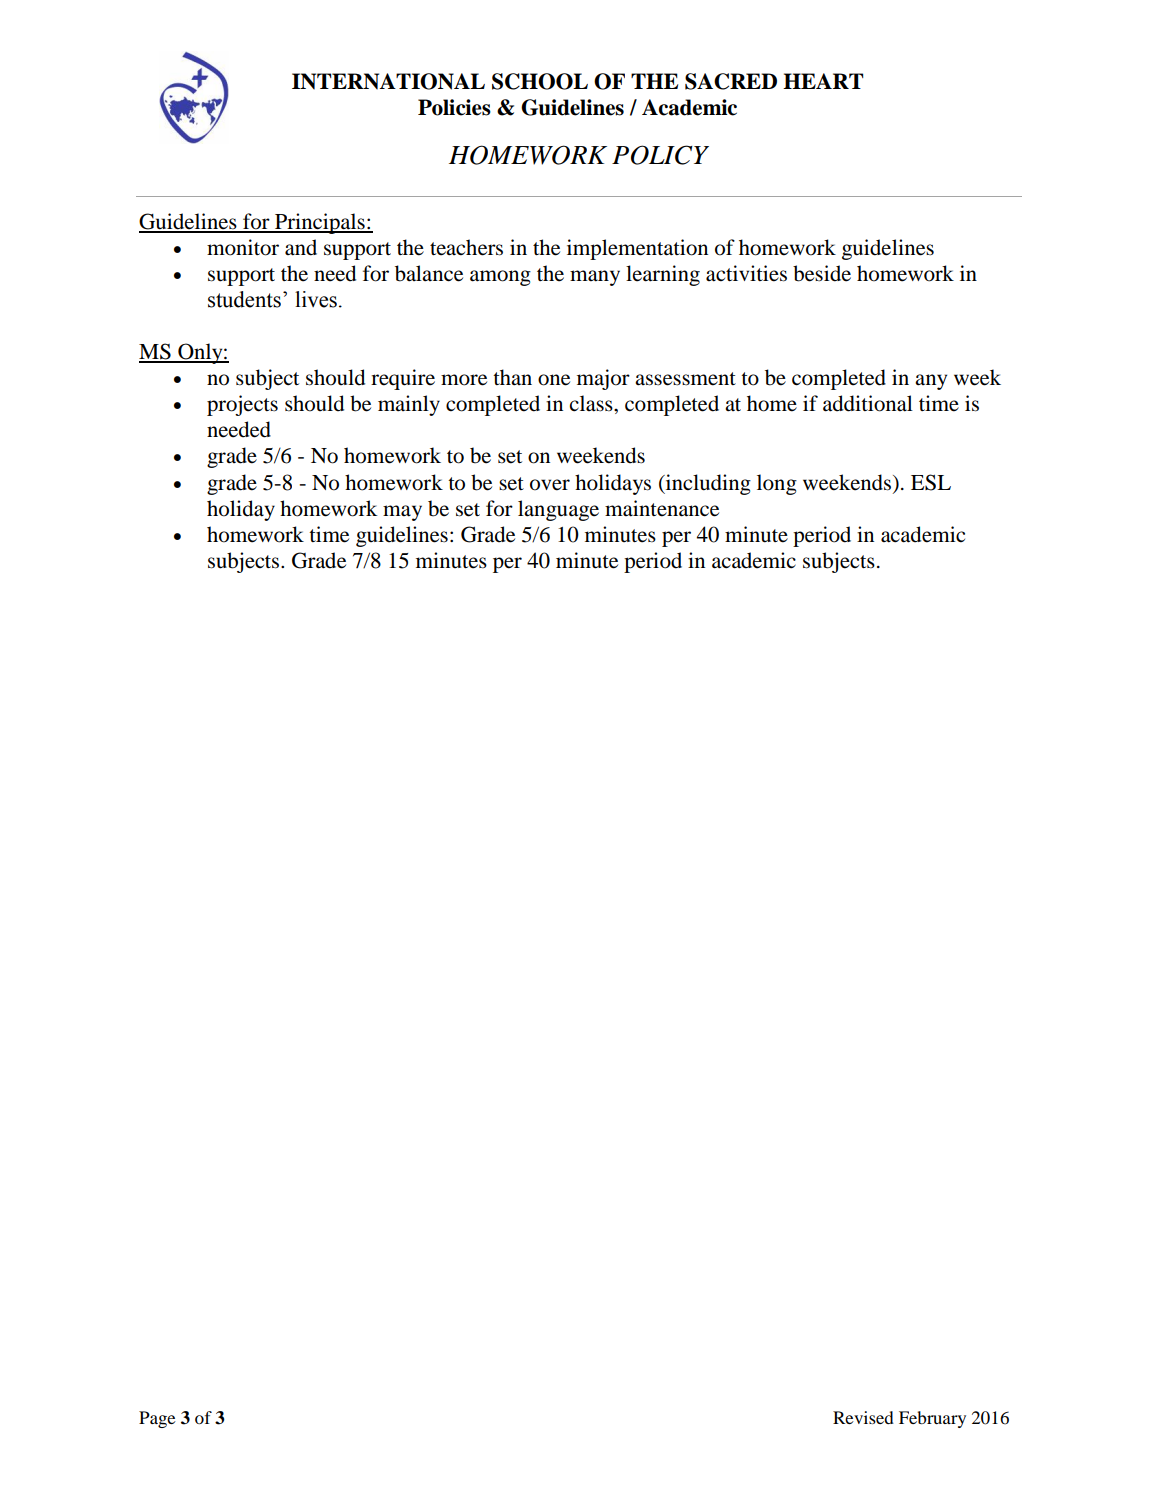  I want to click on Page, so click(157, 1419).
